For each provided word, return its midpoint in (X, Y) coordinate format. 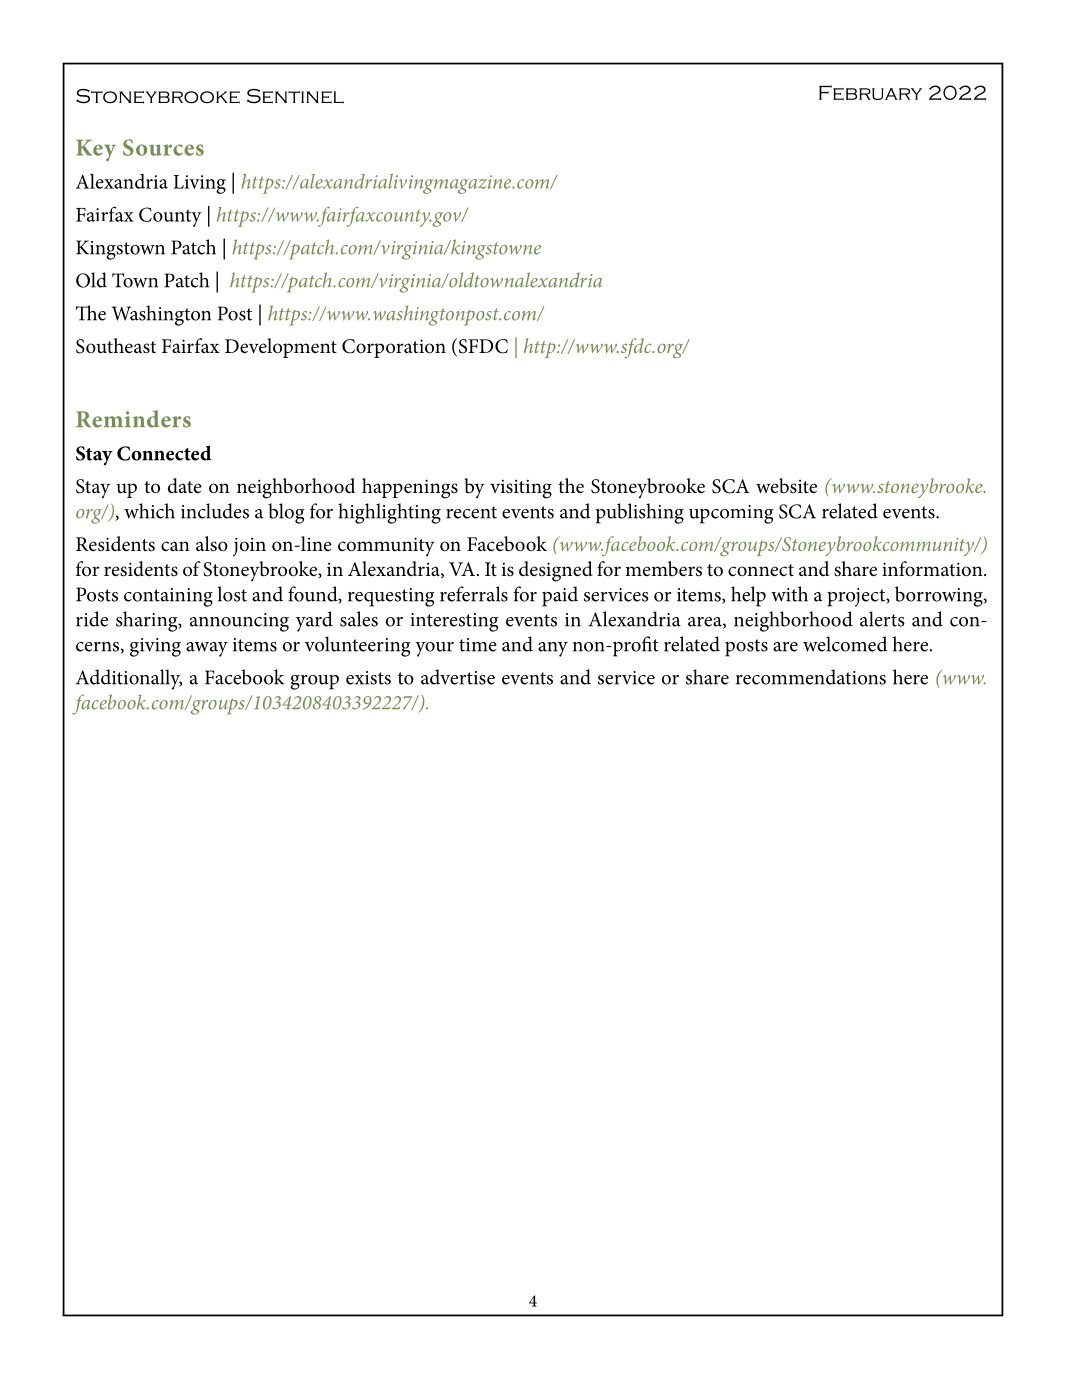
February (870, 92)
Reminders (133, 419)
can (175, 546)
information (933, 569)
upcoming (731, 514)
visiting (521, 489)
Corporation (394, 348)
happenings (410, 488)
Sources (163, 147)
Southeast (116, 346)
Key (96, 151)
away (207, 649)
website (786, 486)
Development (281, 348)
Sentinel (295, 96)
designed (556, 571)
